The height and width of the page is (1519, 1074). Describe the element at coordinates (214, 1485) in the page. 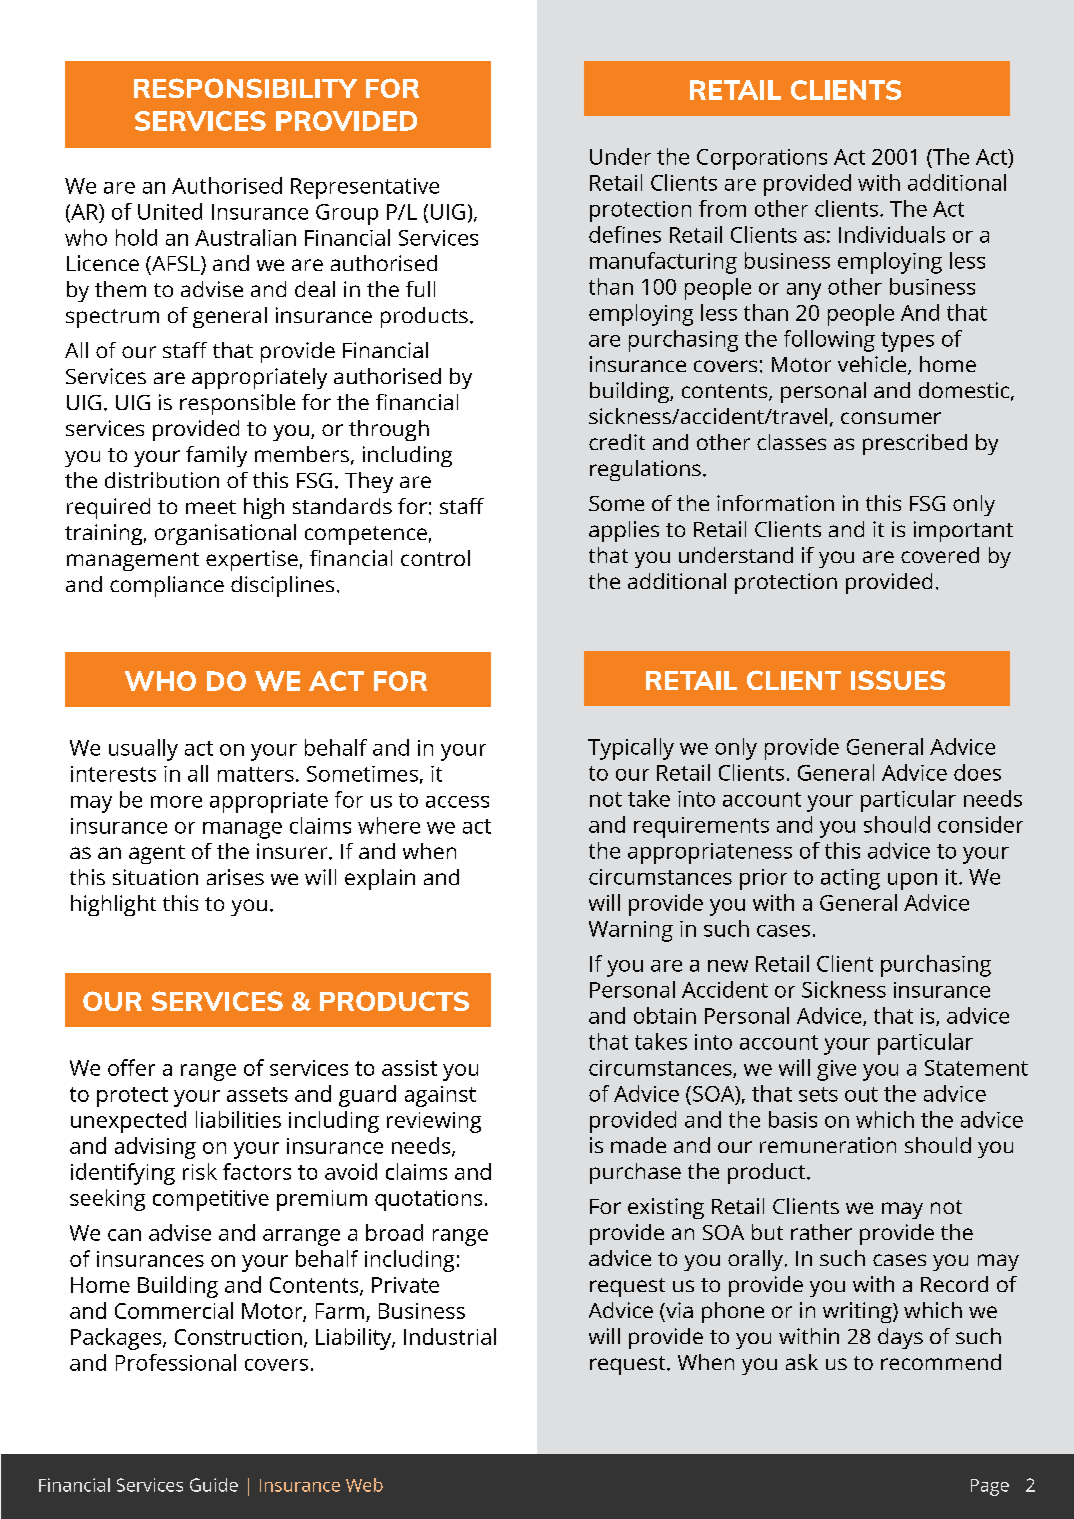

I see `Guide` at that location.
